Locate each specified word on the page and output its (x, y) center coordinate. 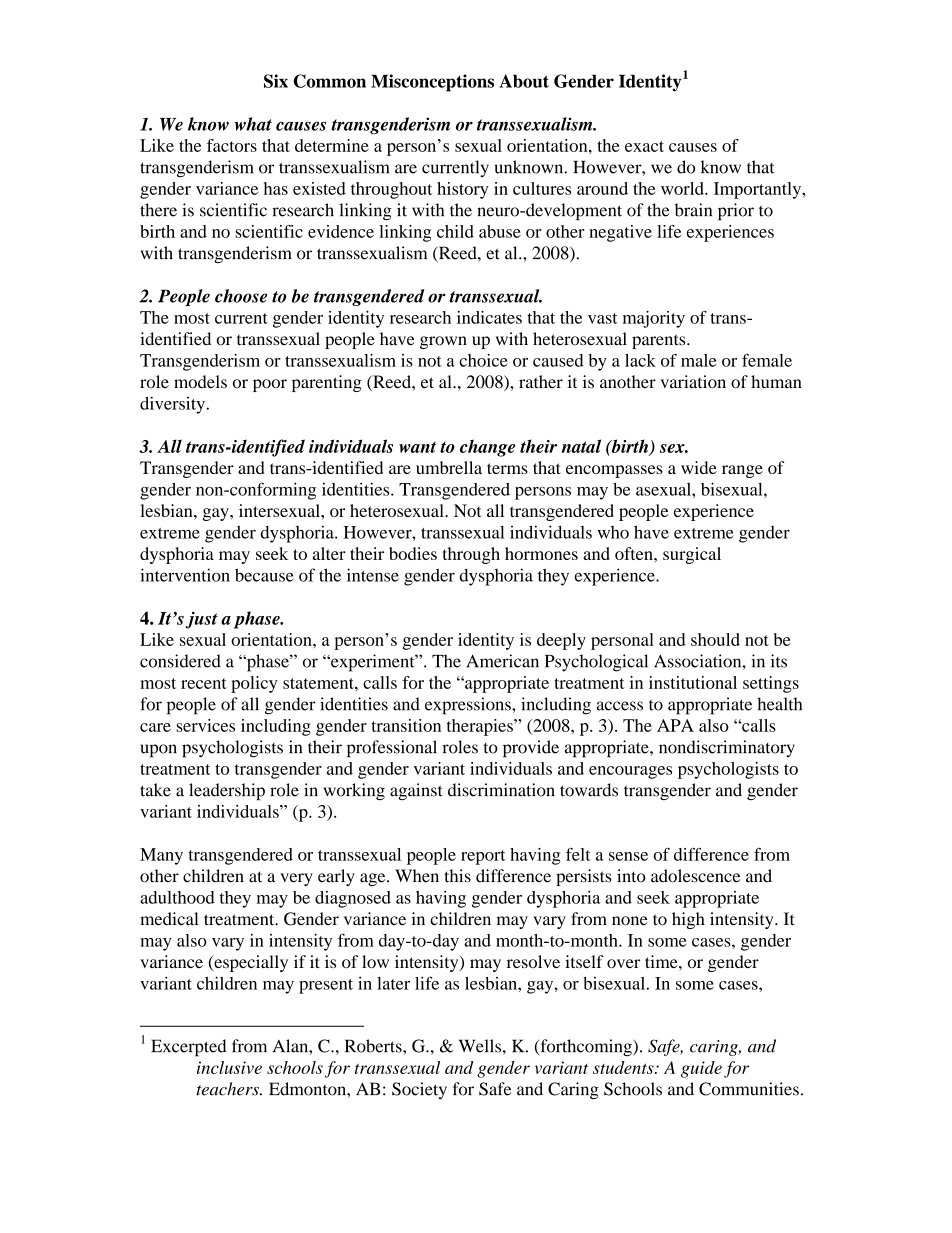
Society (419, 1090)
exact (644, 146)
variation (693, 382)
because (264, 575)
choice (483, 360)
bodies (413, 553)
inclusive (229, 1067)
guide (701, 1069)
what (253, 124)
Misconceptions (432, 83)
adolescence (695, 876)
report (483, 857)
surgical (692, 555)
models (200, 382)
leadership (227, 791)
